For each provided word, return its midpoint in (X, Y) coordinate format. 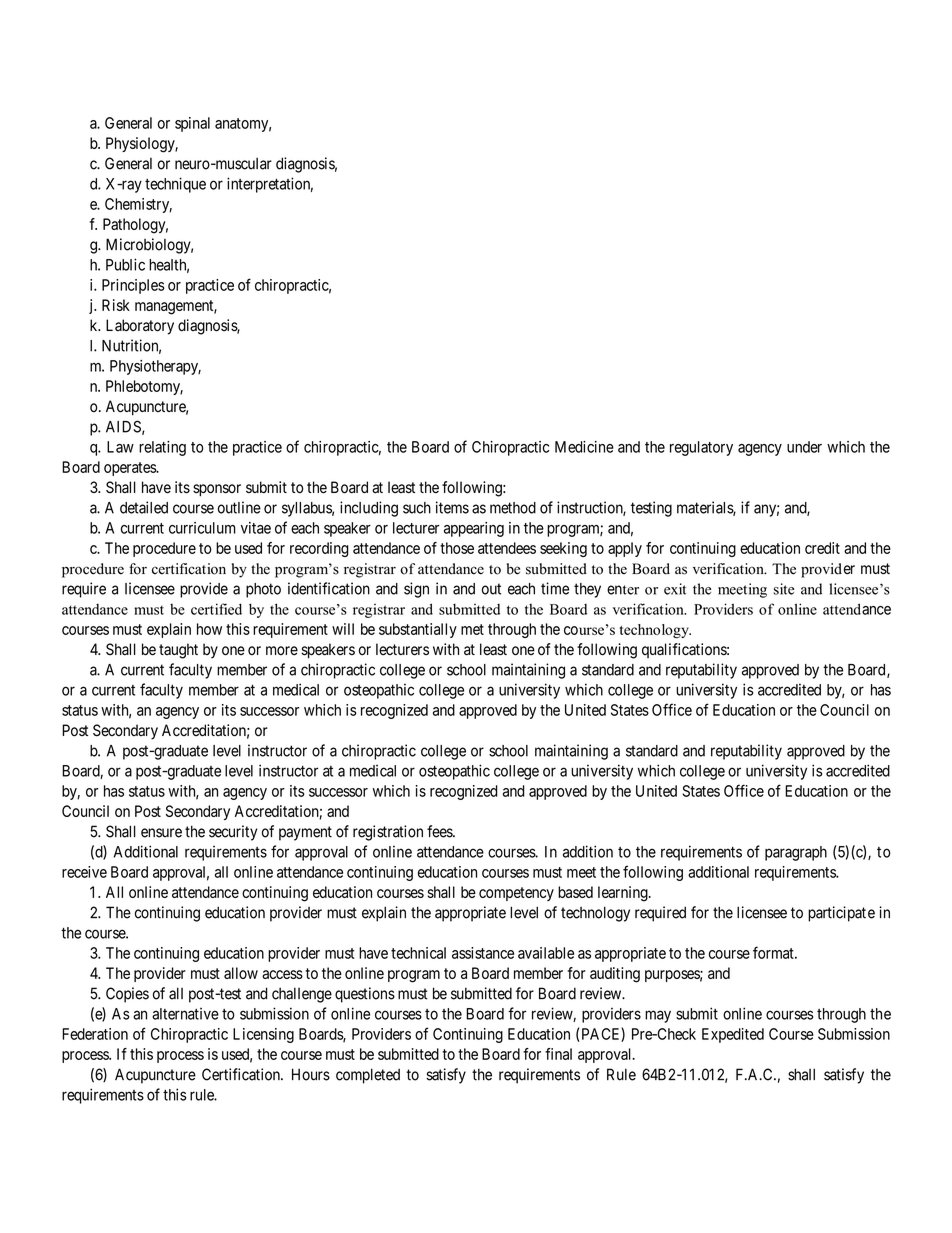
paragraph (796, 853)
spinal (192, 124)
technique (175, 185)
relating (162, 448)
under (804, 447)
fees (440, 831)
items (452, 507)
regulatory (701, 448)
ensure (161, 833)
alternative (185, 1014)
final (558, 1054)
